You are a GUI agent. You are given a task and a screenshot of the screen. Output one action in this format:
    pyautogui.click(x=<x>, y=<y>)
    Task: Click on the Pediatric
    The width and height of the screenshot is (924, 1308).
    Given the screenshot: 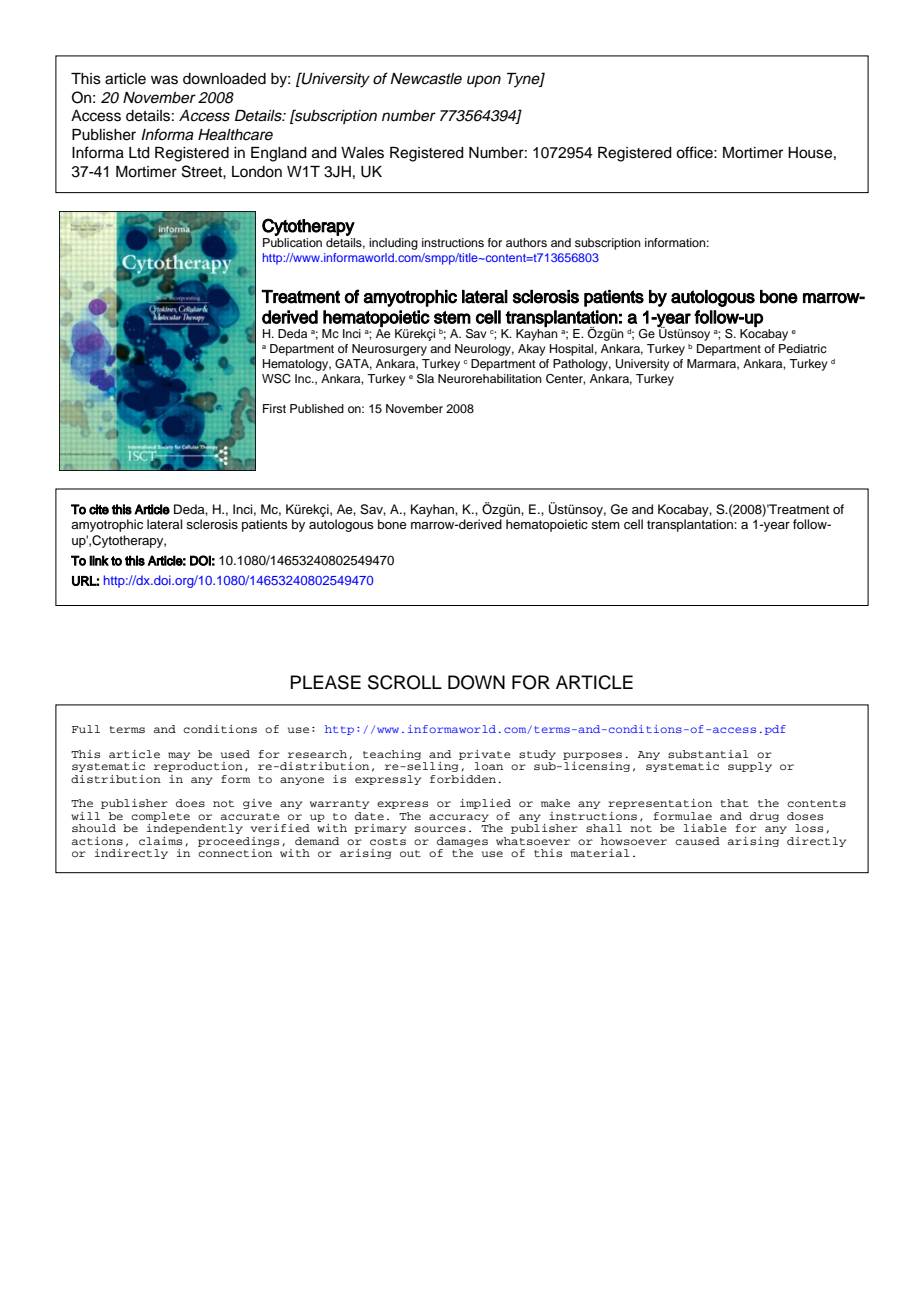 What is the action you would take?
    pyautogui.click(x=803, y=348)
